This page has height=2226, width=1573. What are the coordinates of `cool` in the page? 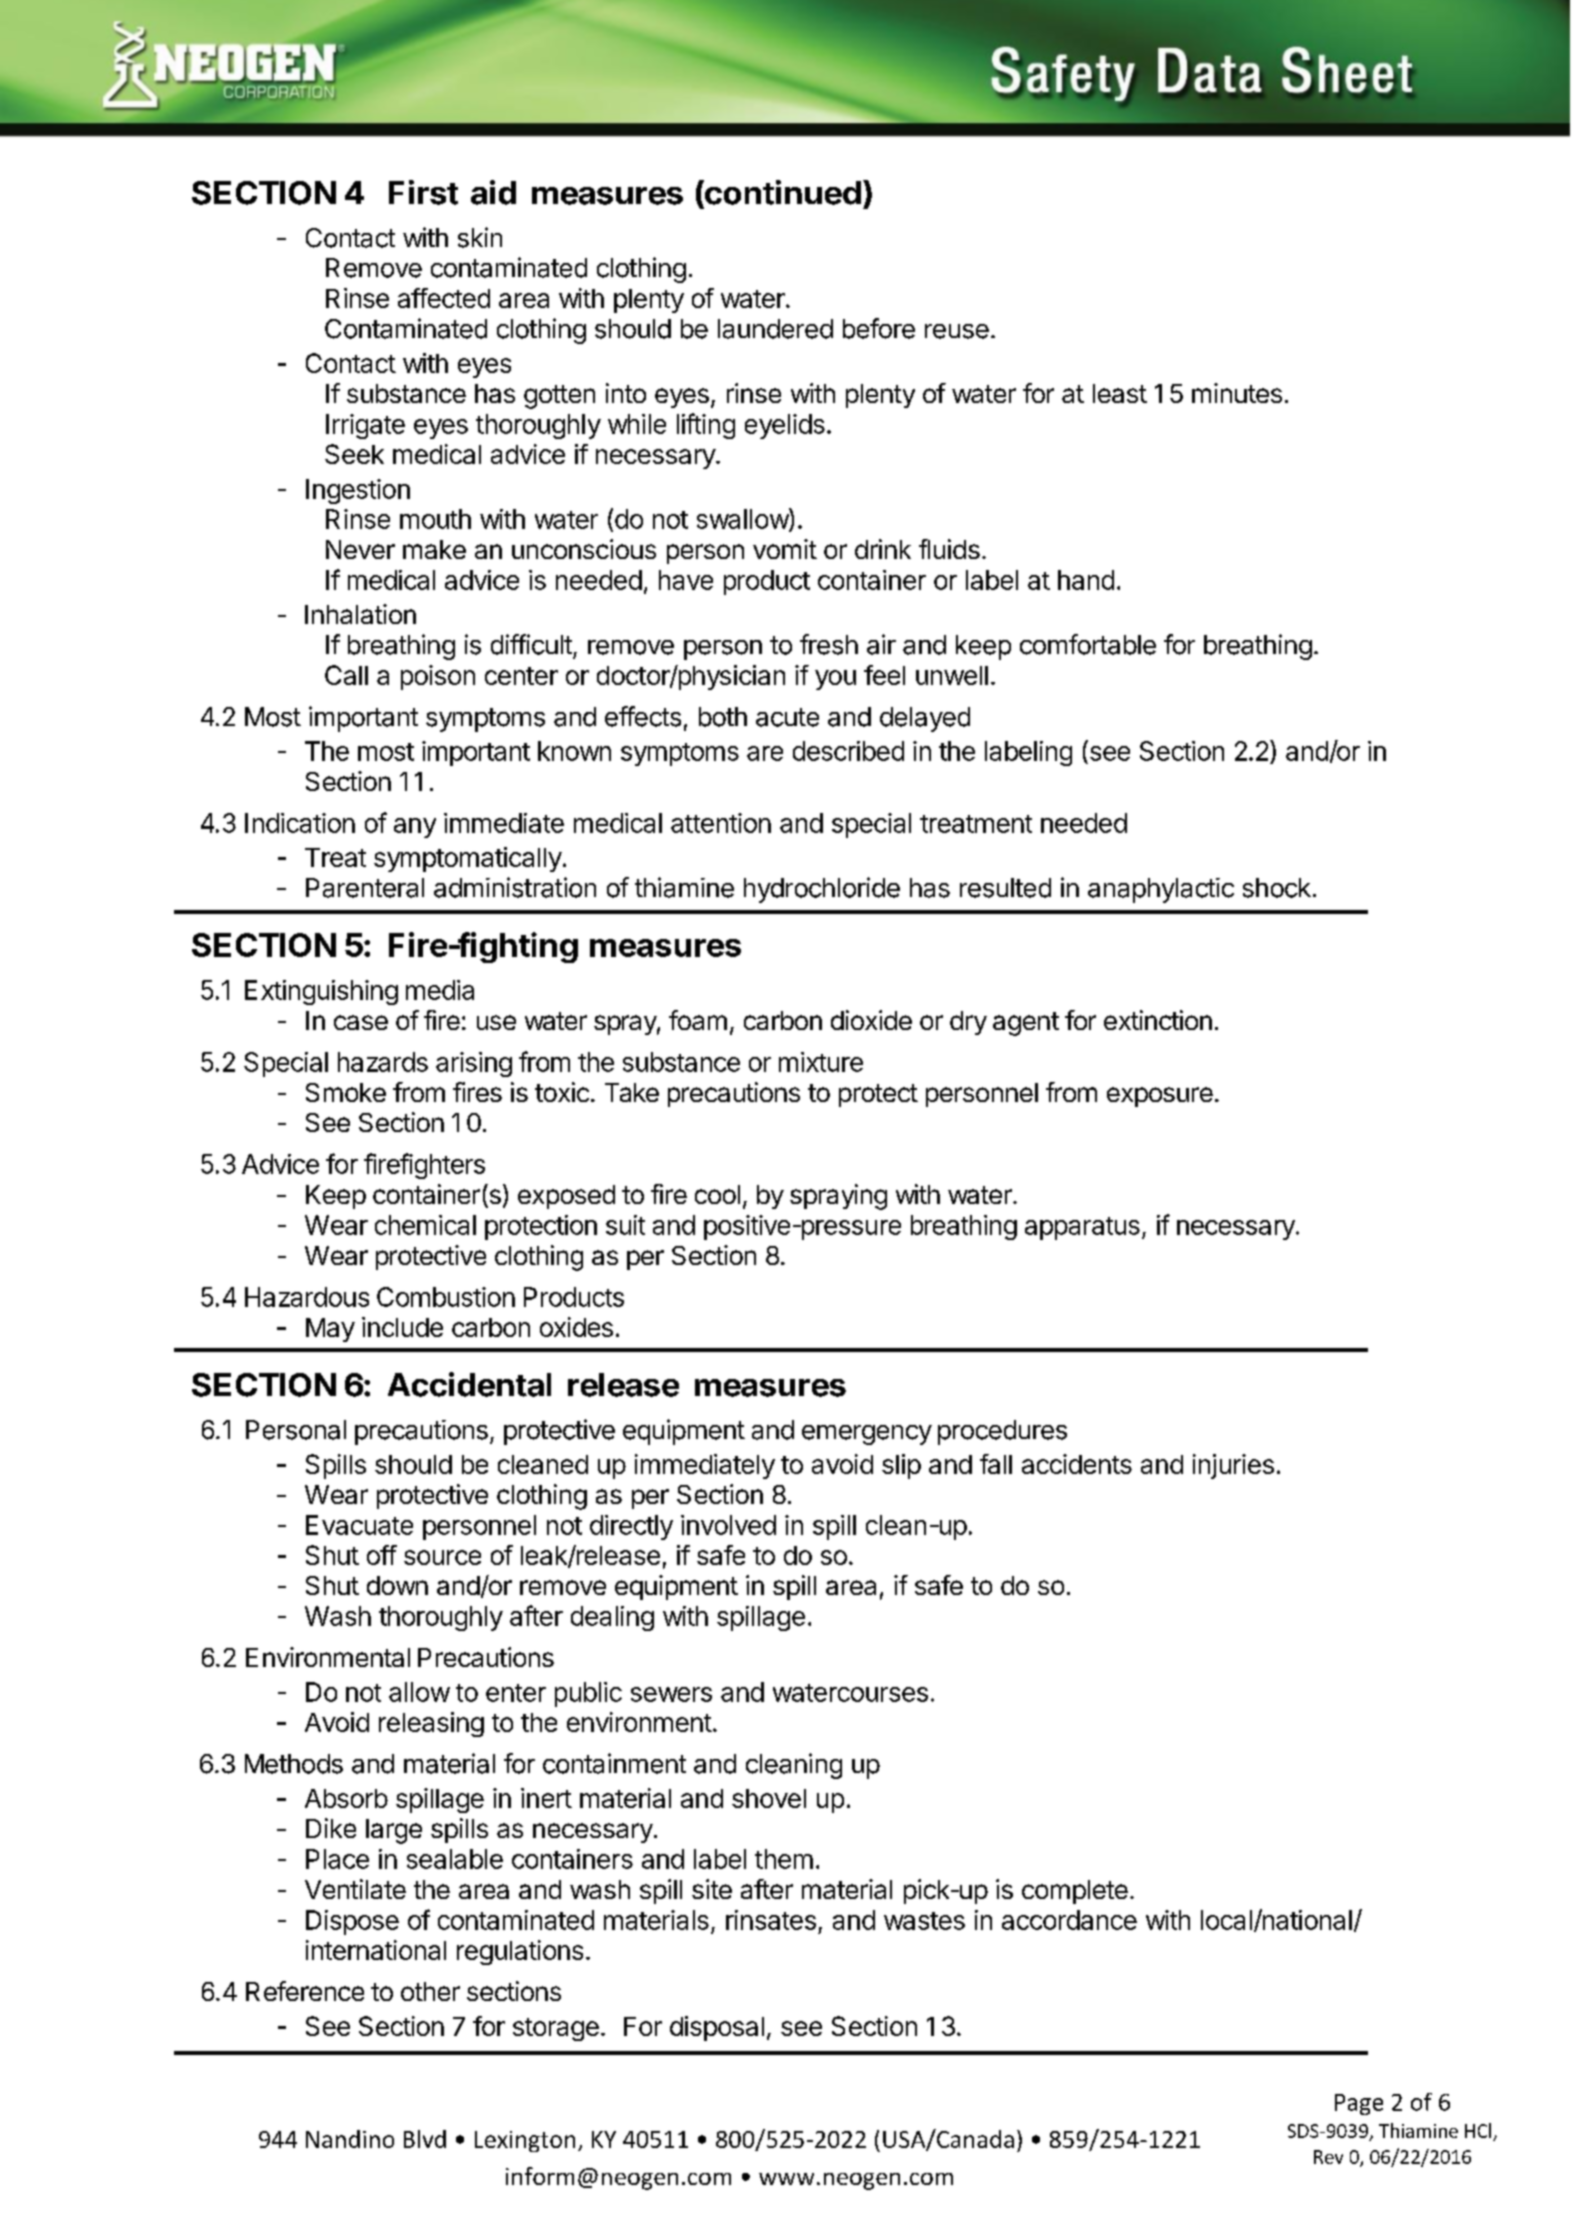 It's located at (717, 1194).
